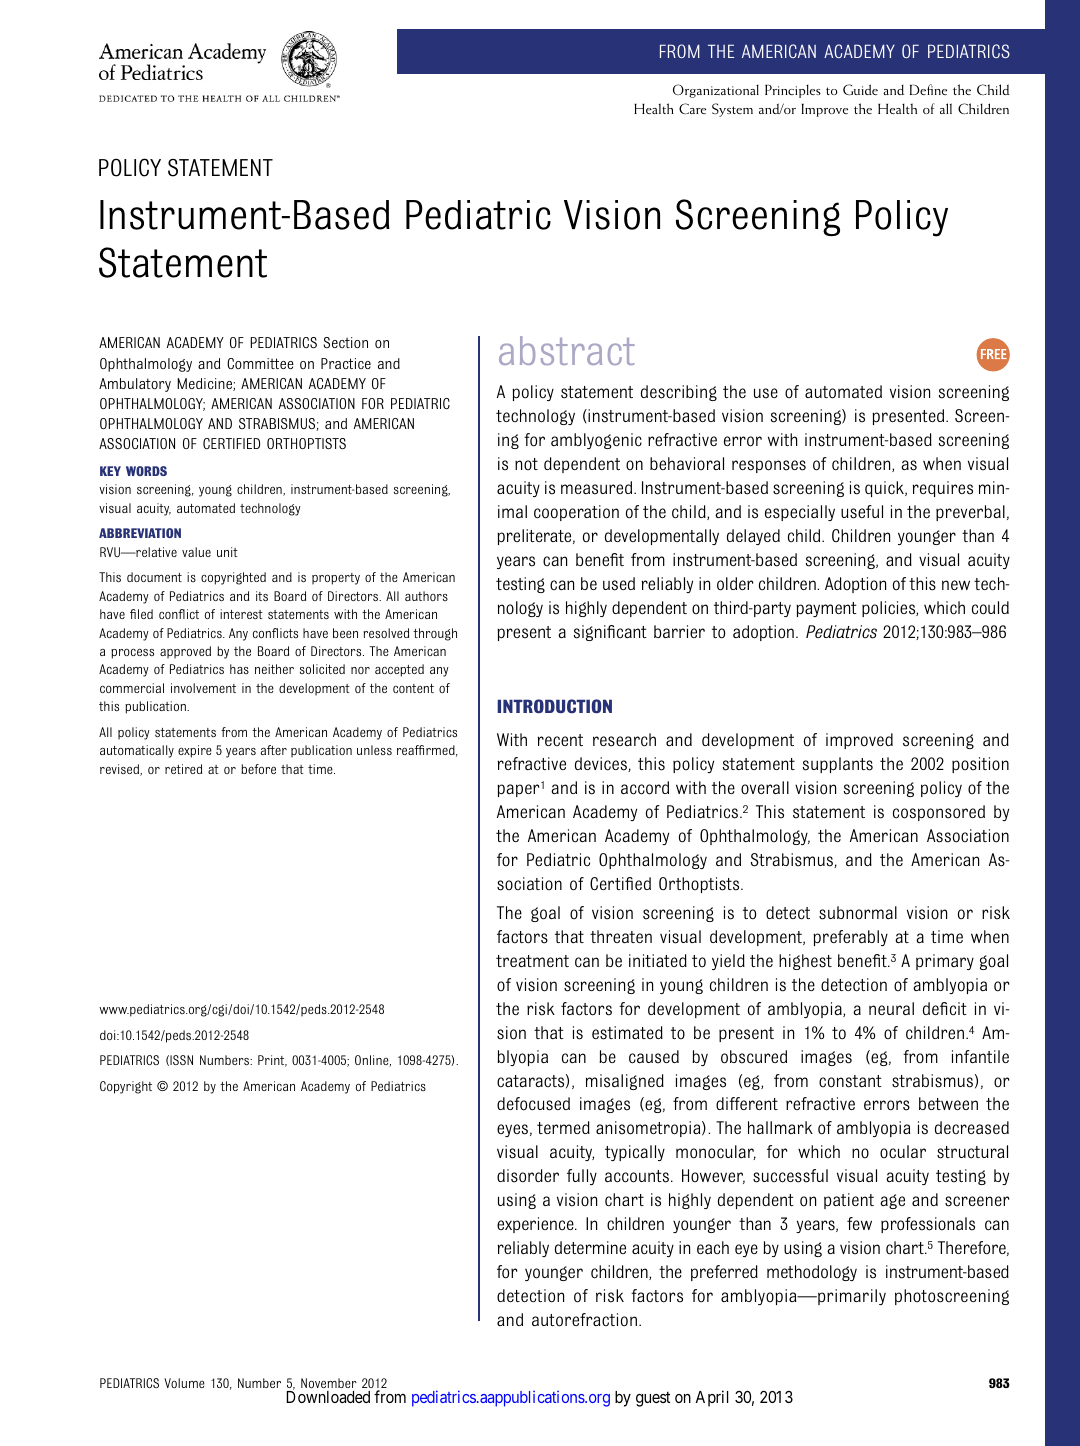  What do you see at coordinates (838, 765) in the image?
I see `supplants` at bounding box center [838, 765].
